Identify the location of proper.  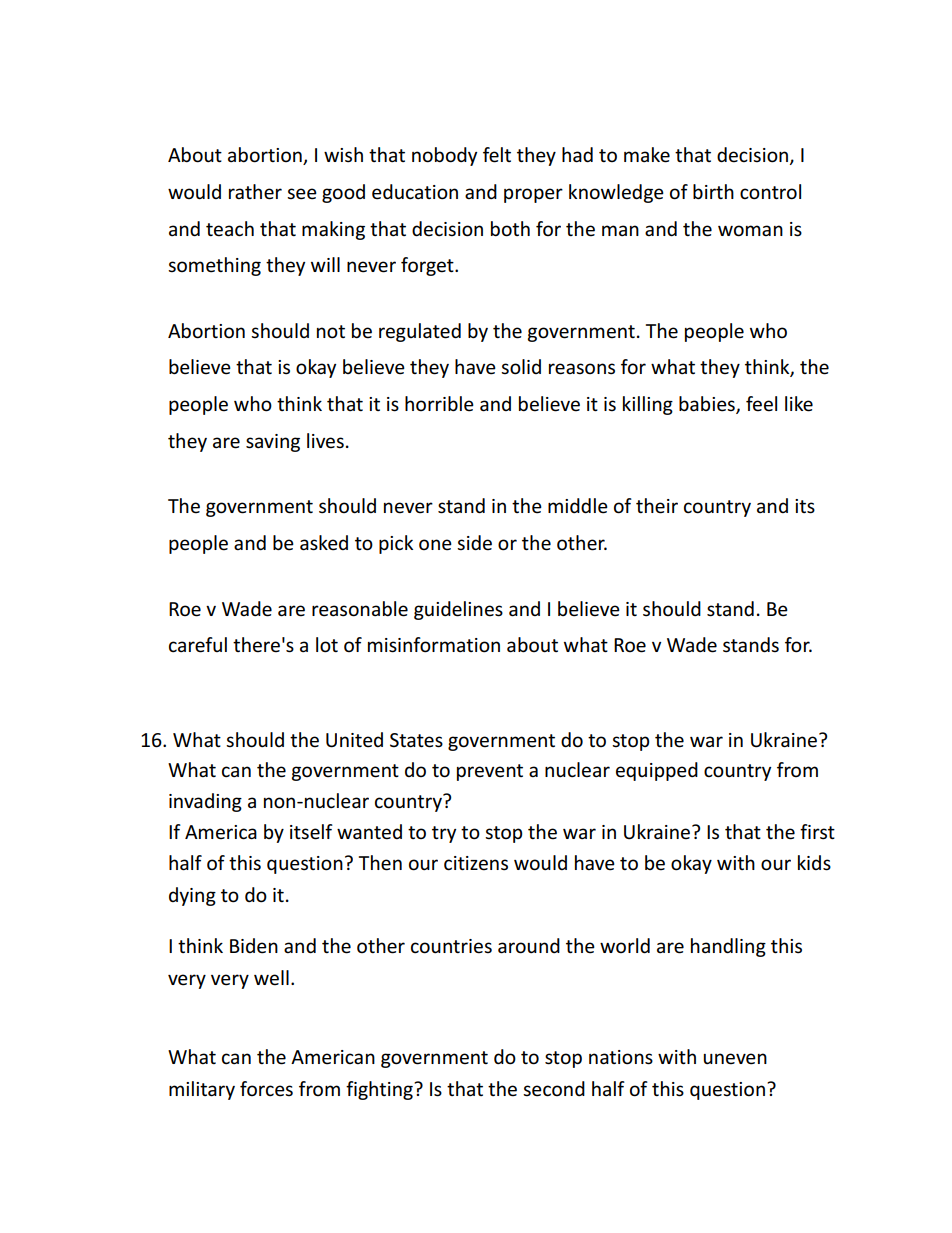
(533, 195).
